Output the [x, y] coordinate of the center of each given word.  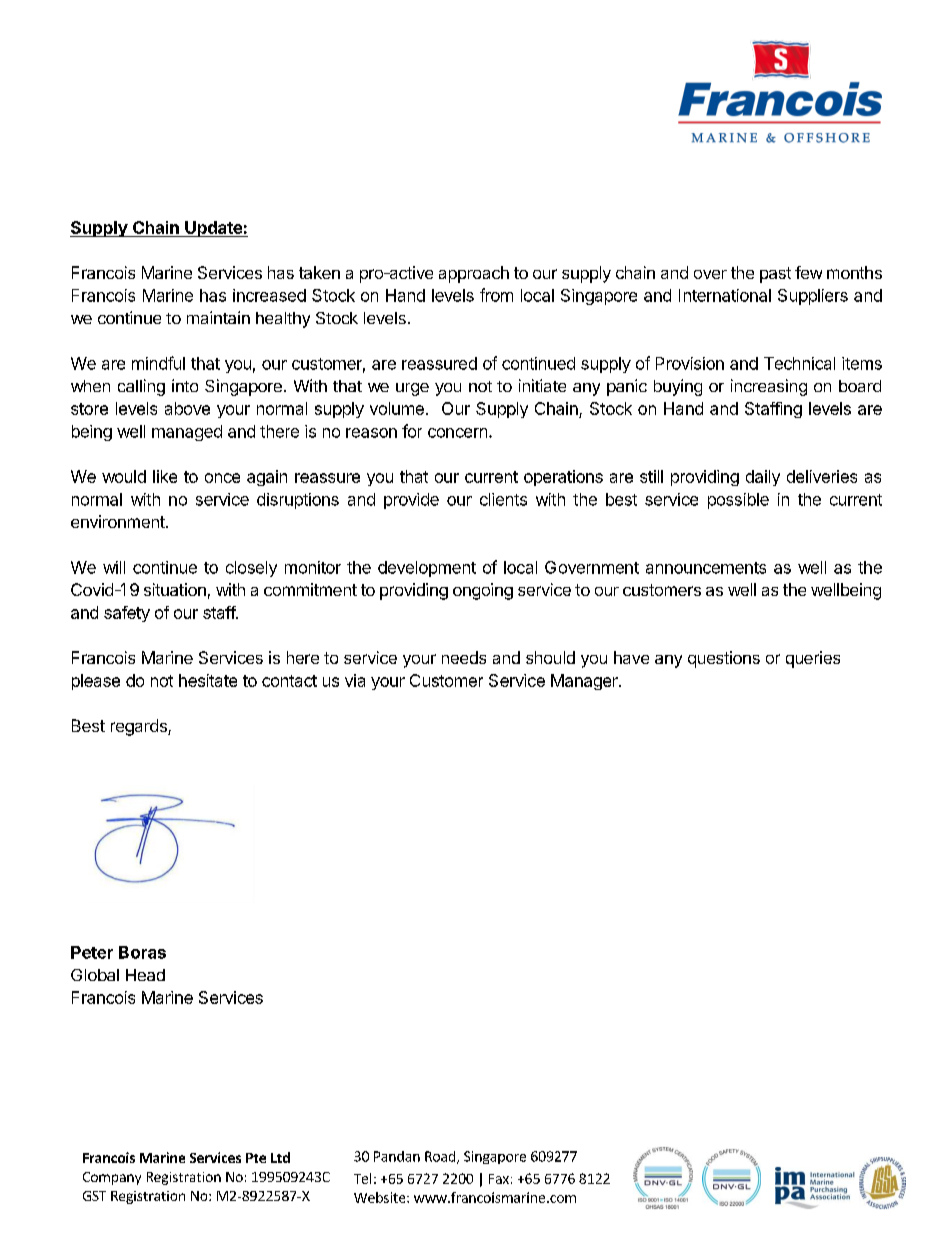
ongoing [483, 591]
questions [724, 659]
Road [440, 1156]
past [775, 275]
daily [763, 478]
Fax [499, 1179]
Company [112, 1178]
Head [145, 975]
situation [175, 589]
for [412, 431]
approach [474, 274]
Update [213, 229]
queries [813, 659]
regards [140, 727]
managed [187, 433]
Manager [585, 682]
